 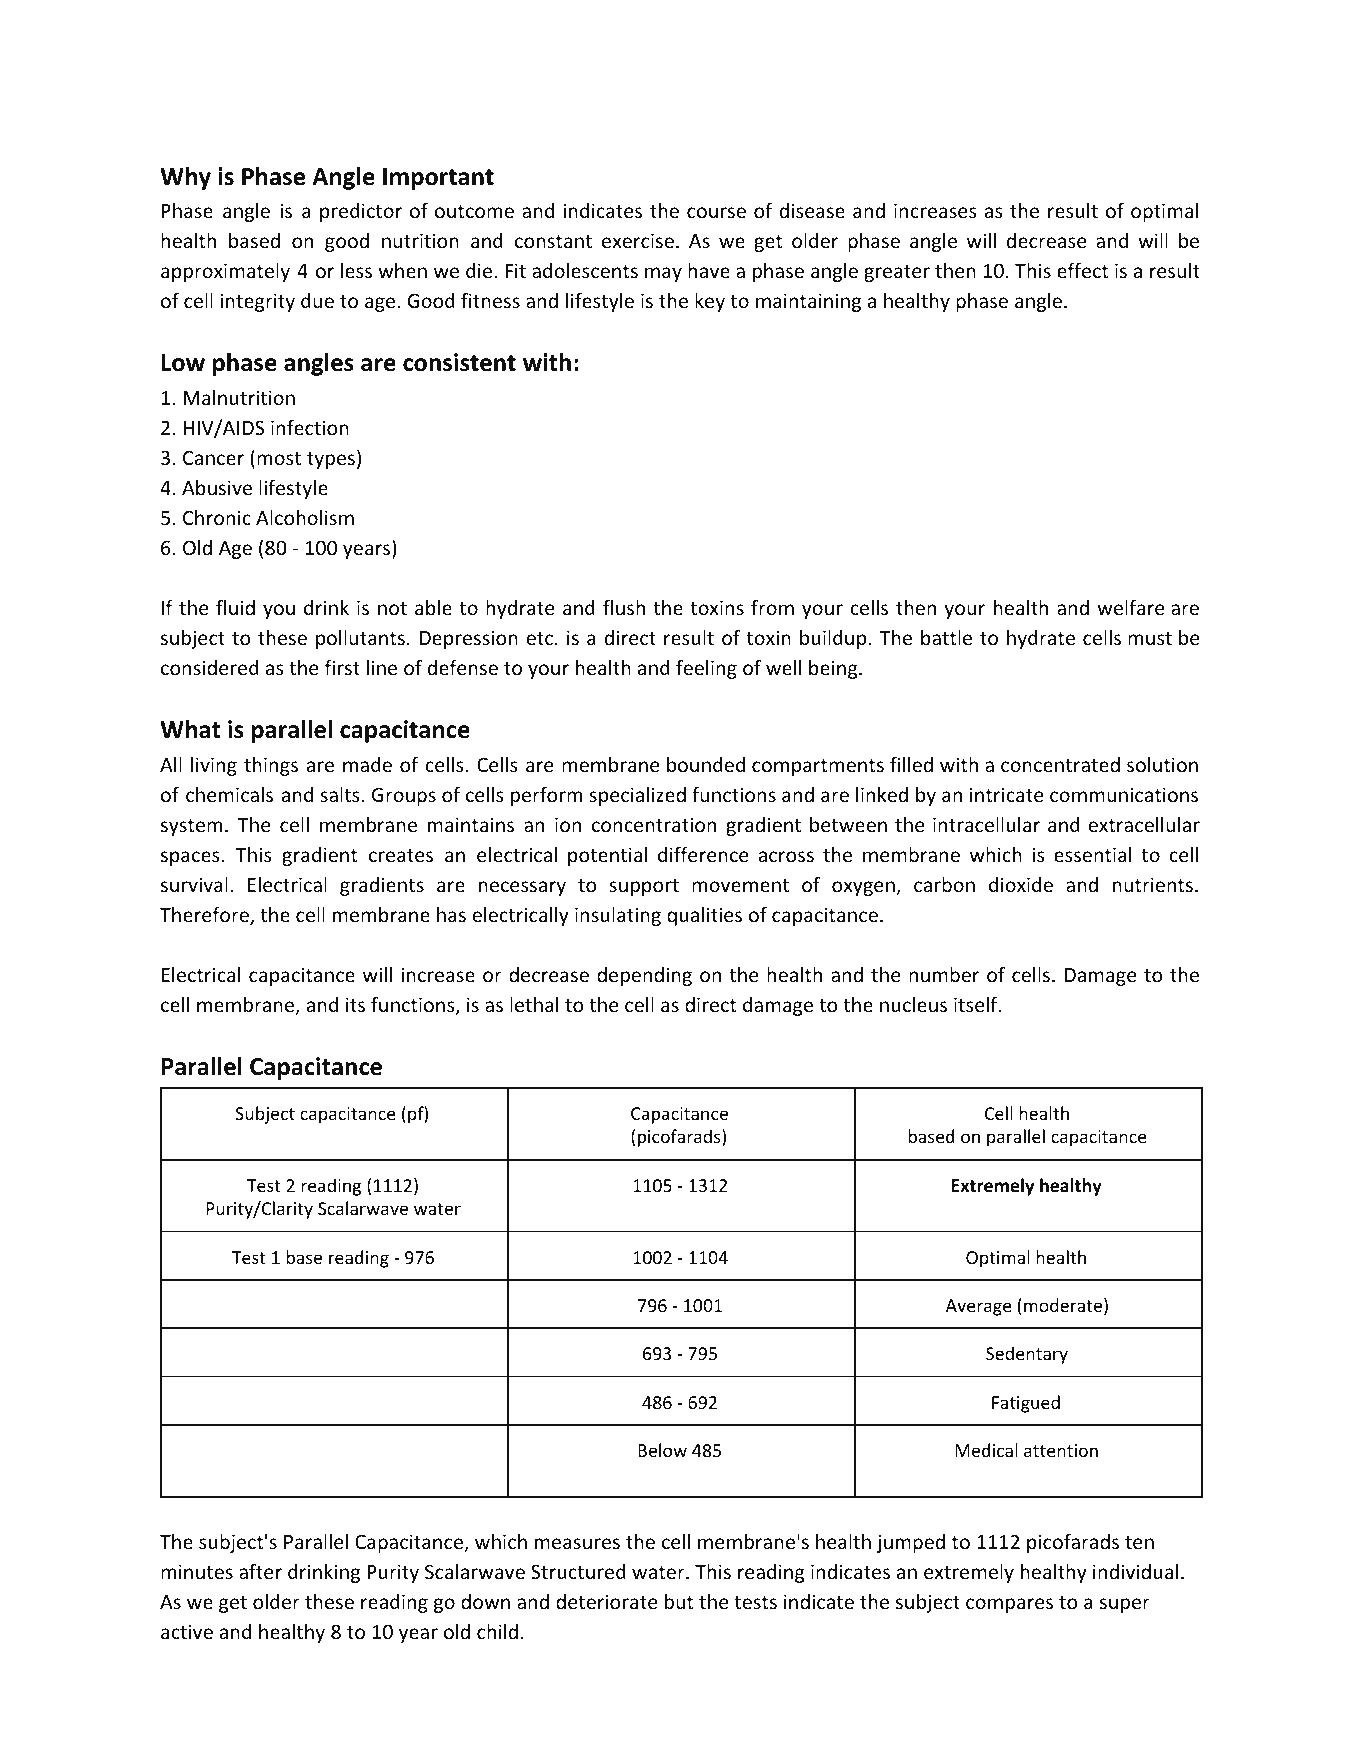 What do you see at coordinates (1009, 1605) in the screenshot?
I see `compares` at bounding box center [1009, 1605].
